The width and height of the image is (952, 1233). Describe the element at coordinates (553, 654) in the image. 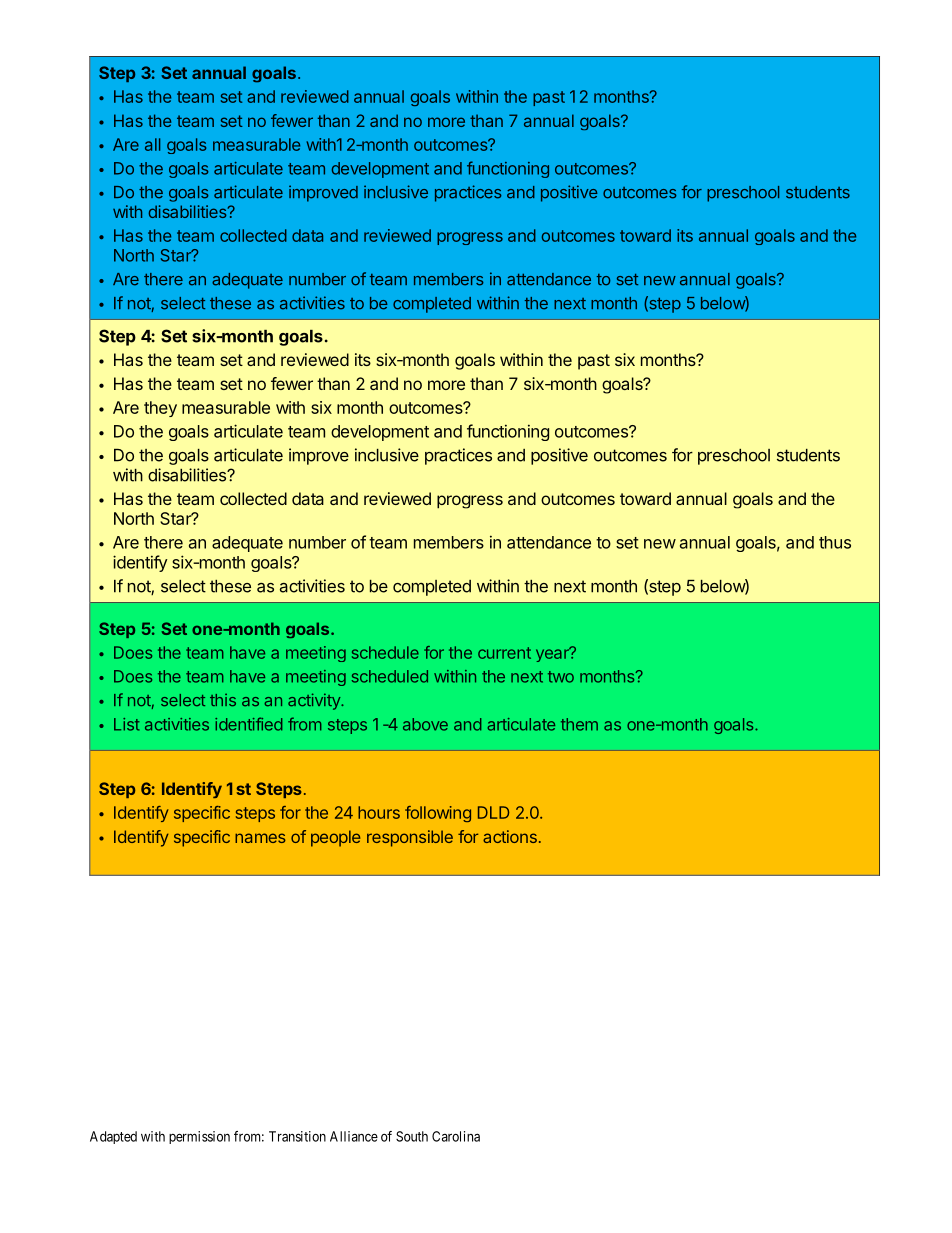

I see `year` at that location.
